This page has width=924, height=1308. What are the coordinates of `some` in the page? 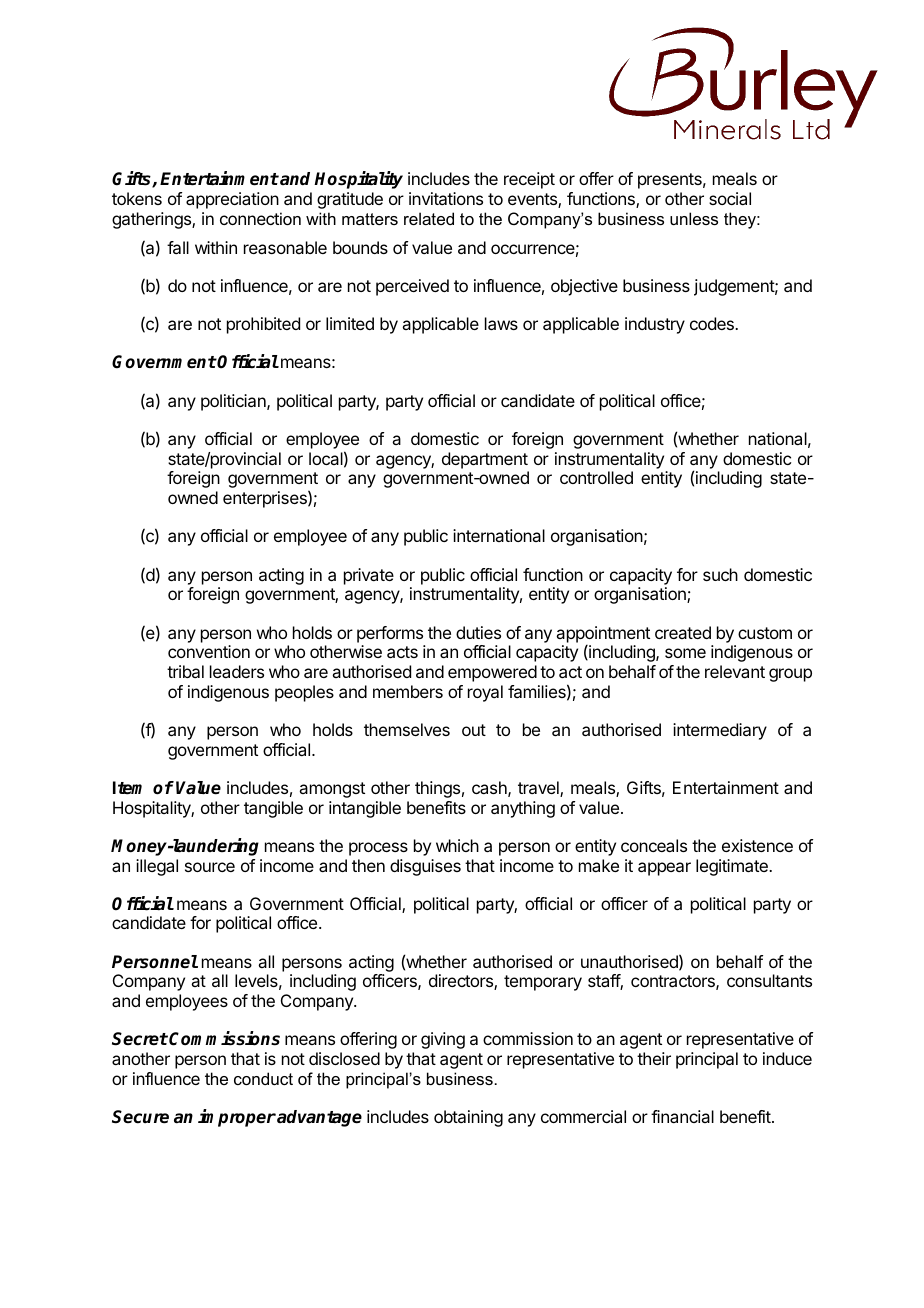 It's located at (685, 653).
